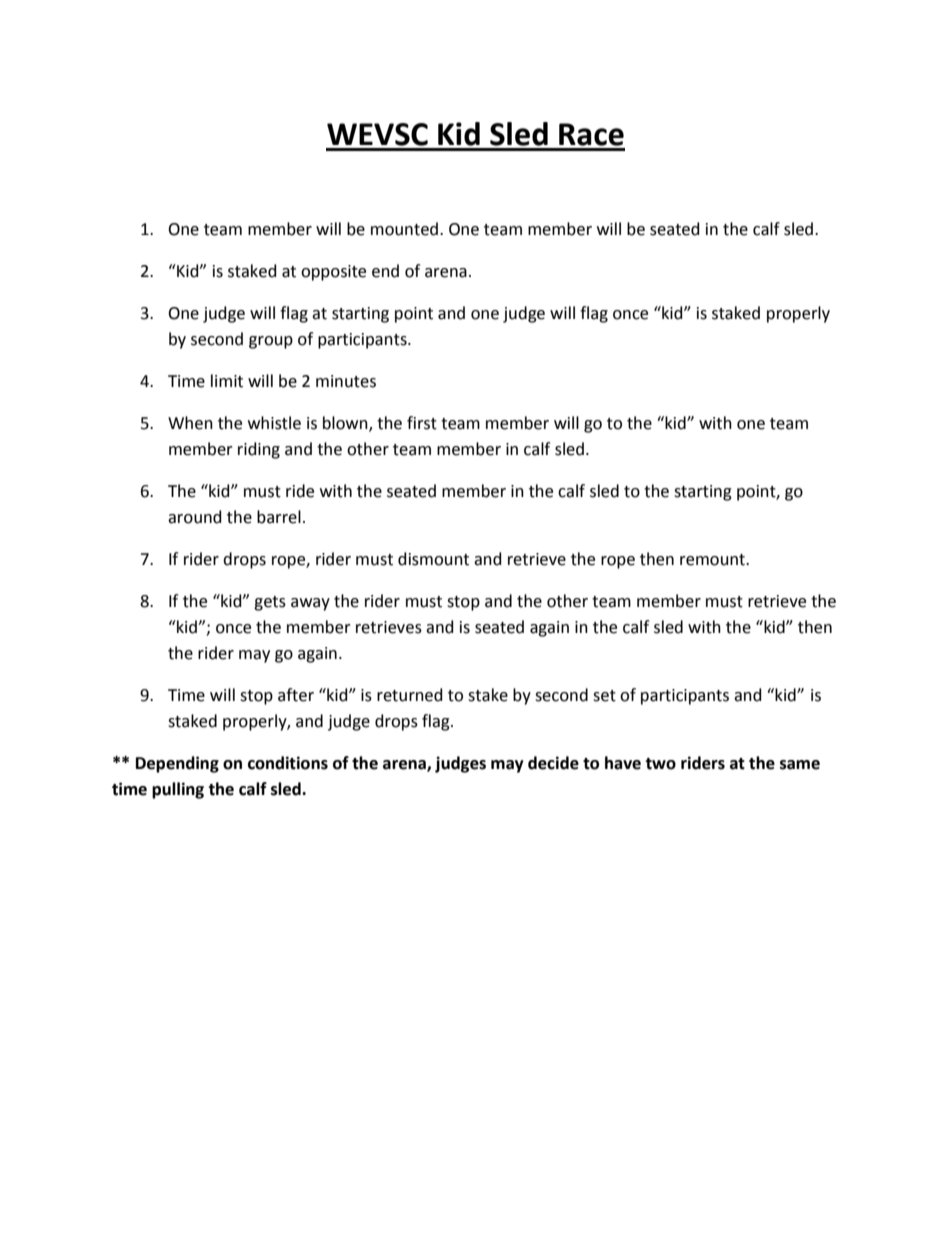 This screenshot has height=1233, width=952. What do you see at coordinates (433, 559) in the screenshot?
I see `dismount` at bounding box center [433, 559].
